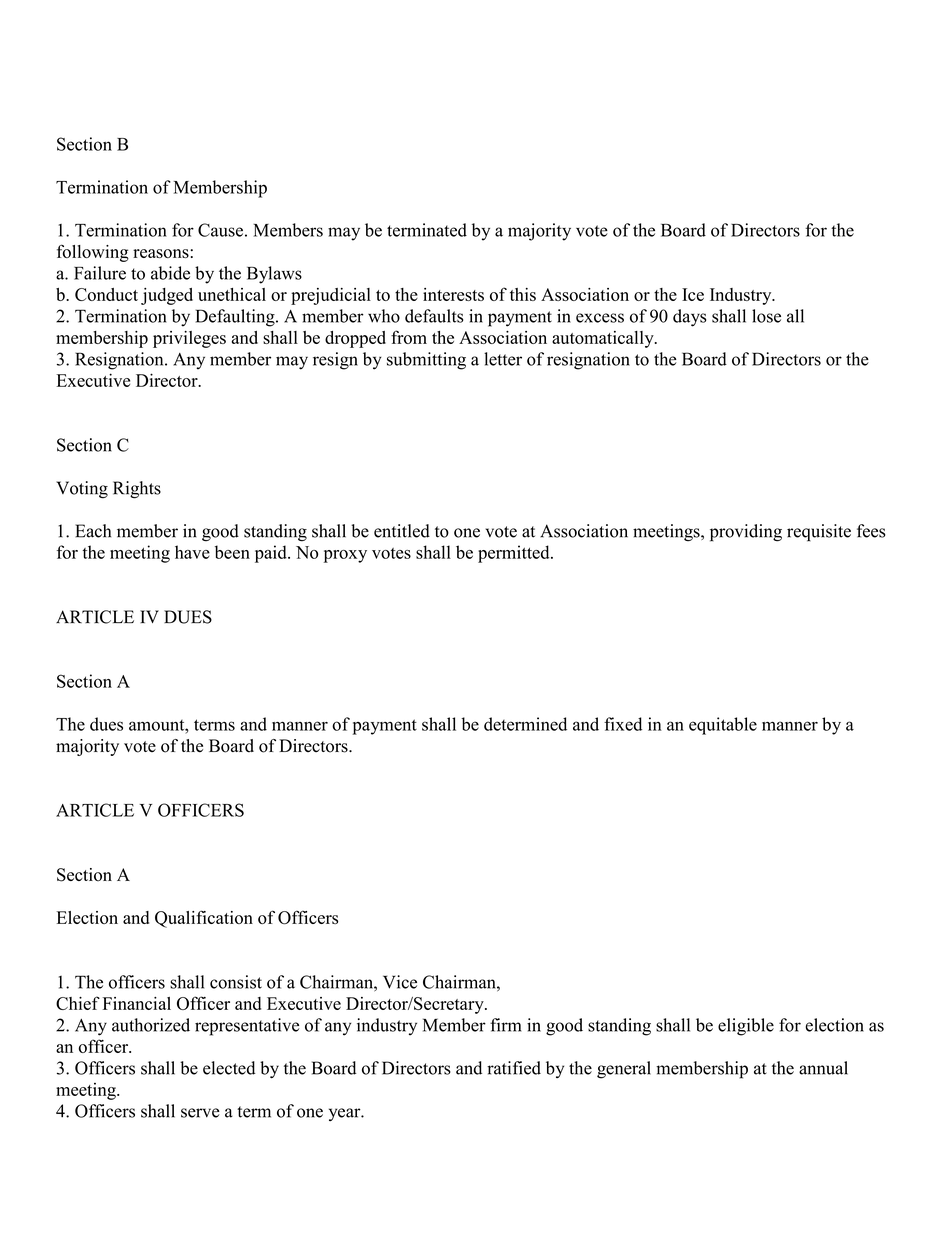  I want to click on interests, so click(453, 294).
